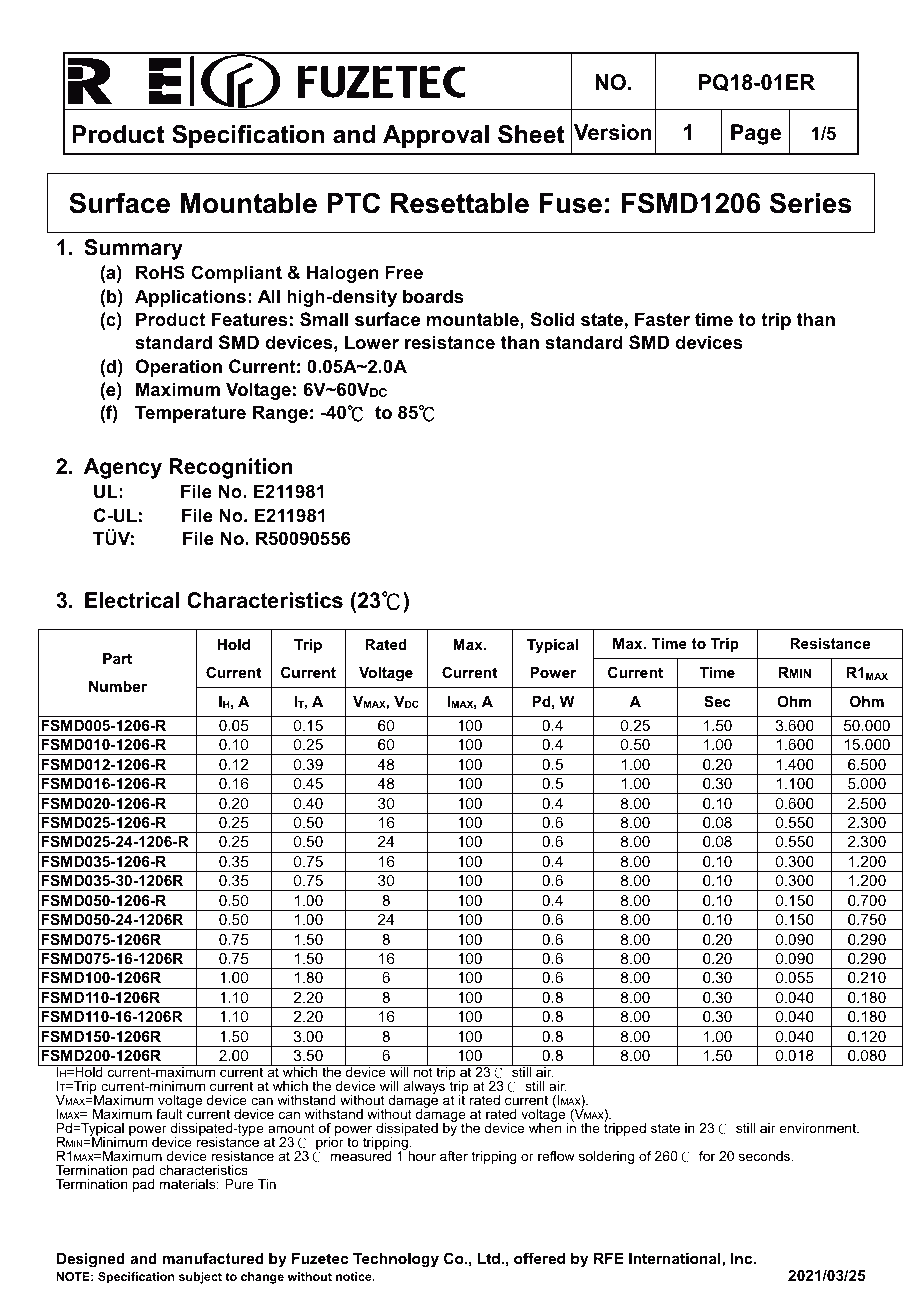 This screenshot has width=924, height=1308. Describe the element at coordinates (743, 1258) in the screenshot. I see `Inc` at that location.
